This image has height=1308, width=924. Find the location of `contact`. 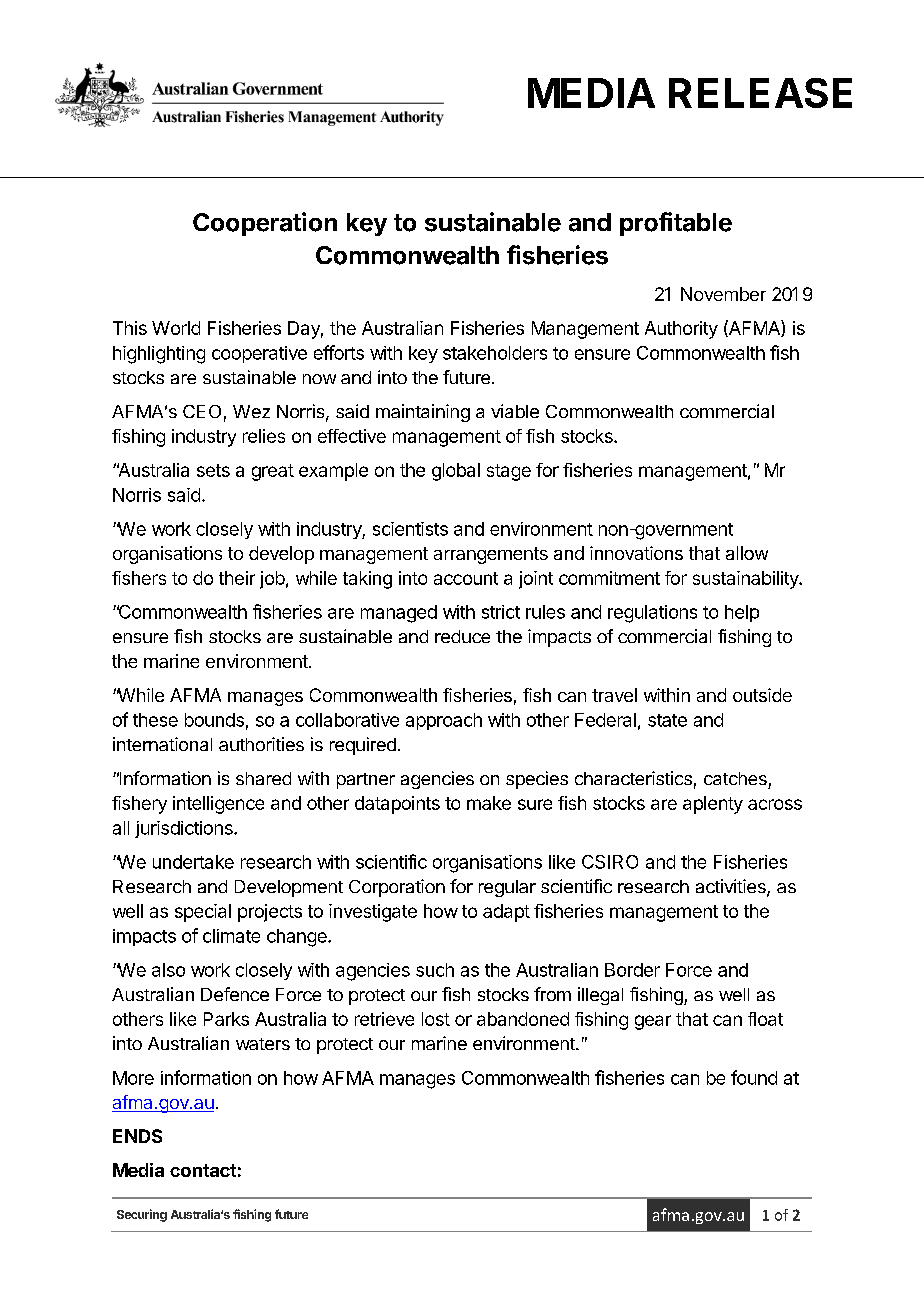

contact is located at coordinates (203, 1170).
